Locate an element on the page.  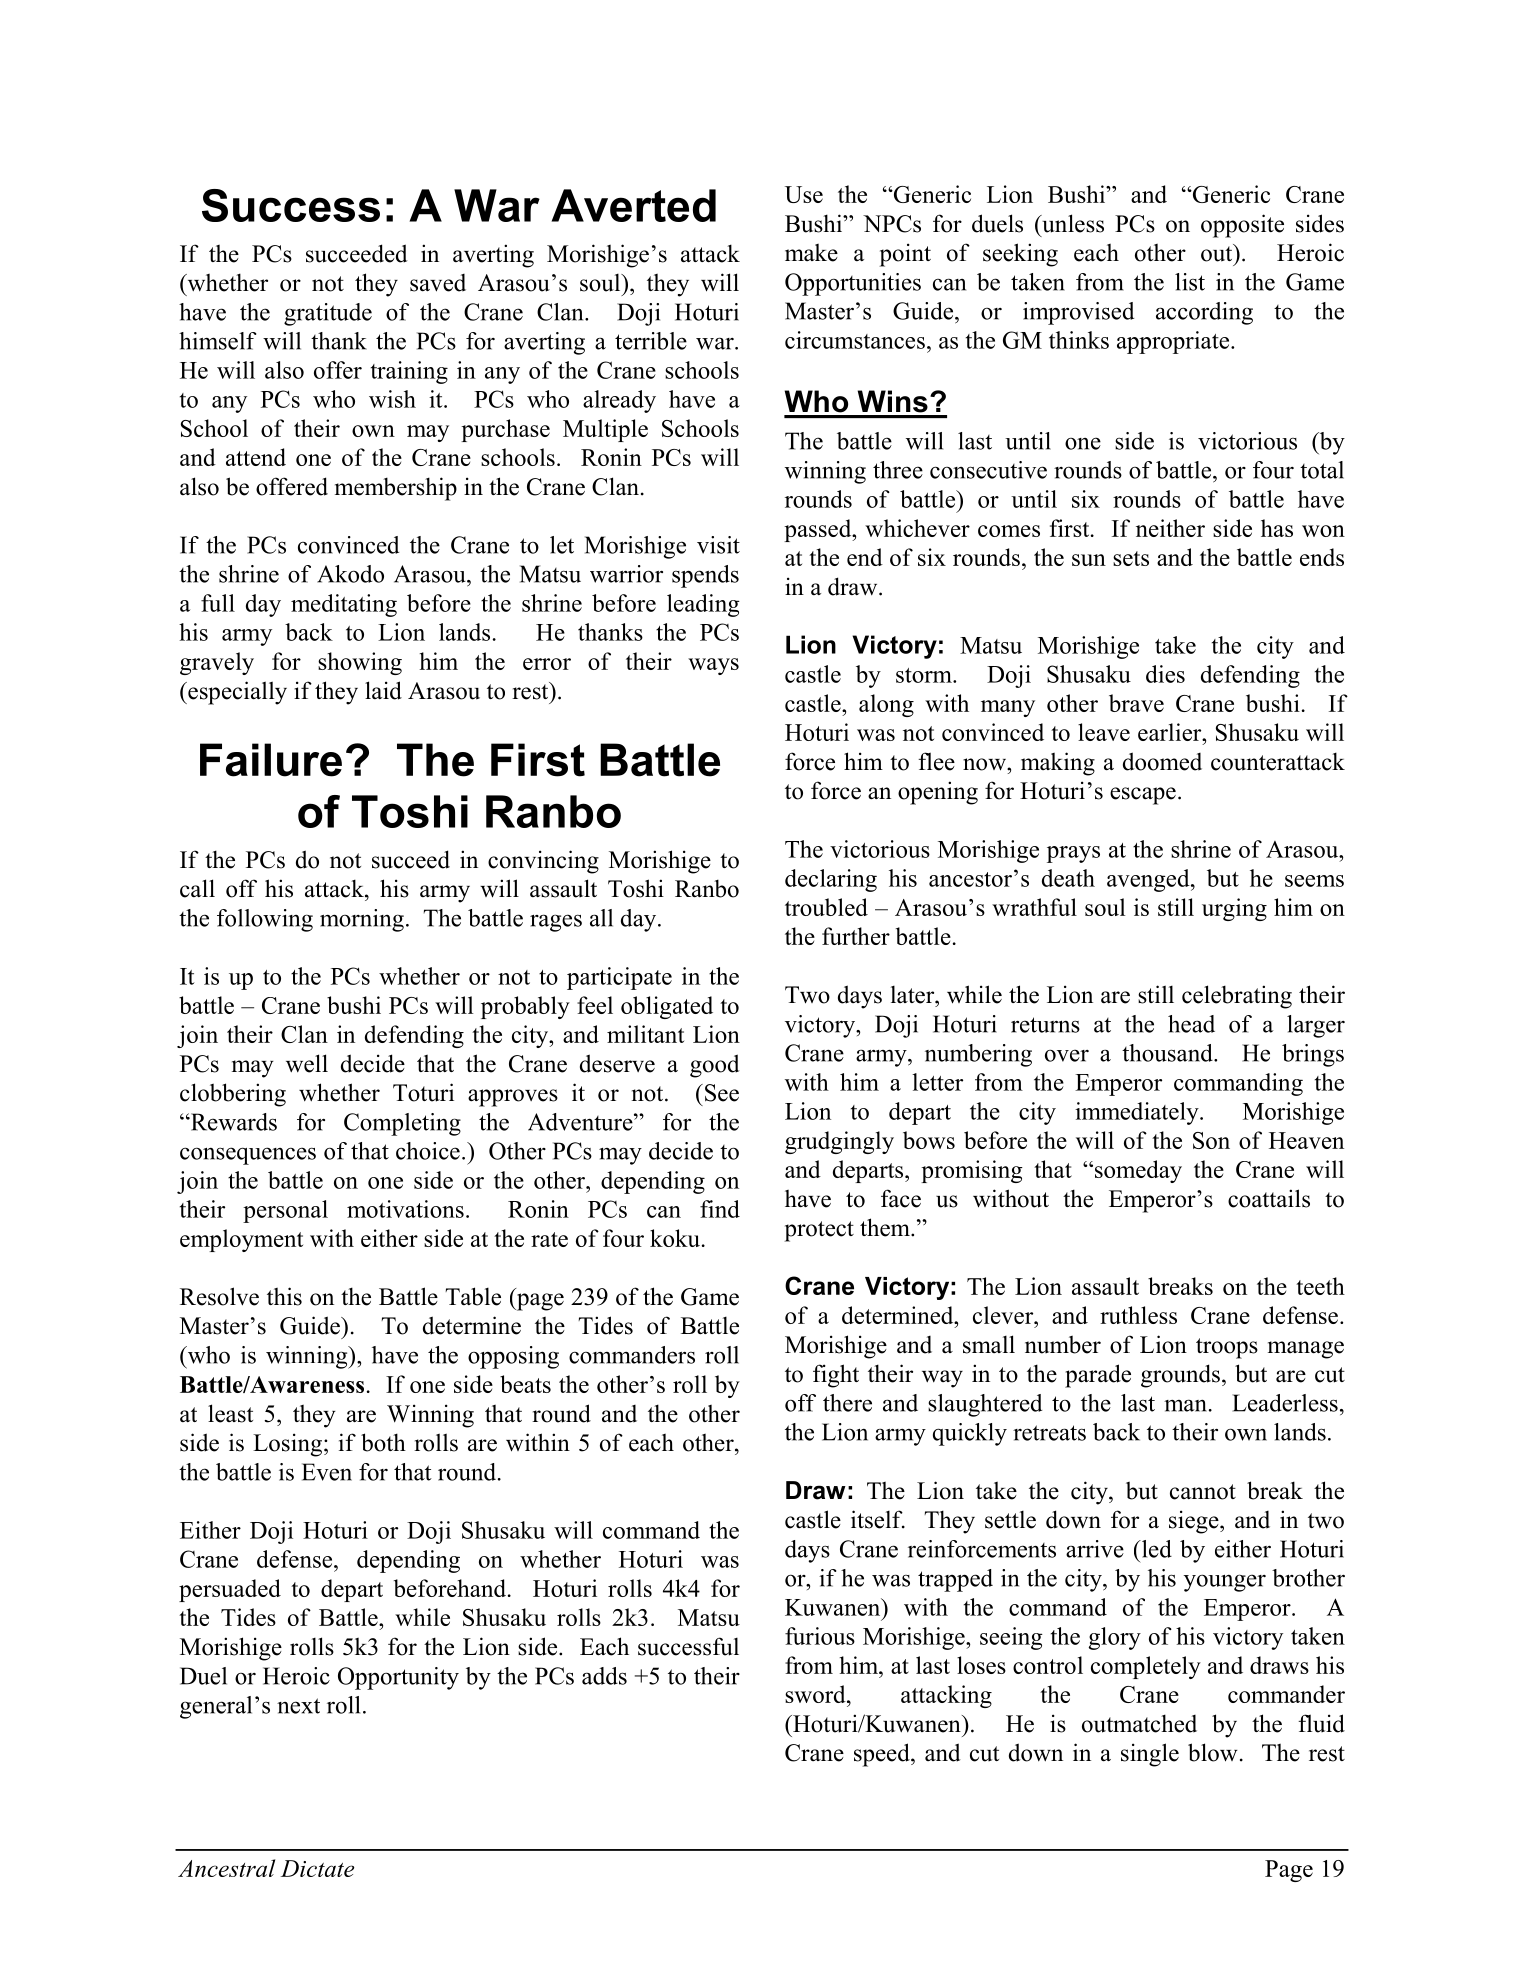
Failure is located at coordinates (271, 760).
